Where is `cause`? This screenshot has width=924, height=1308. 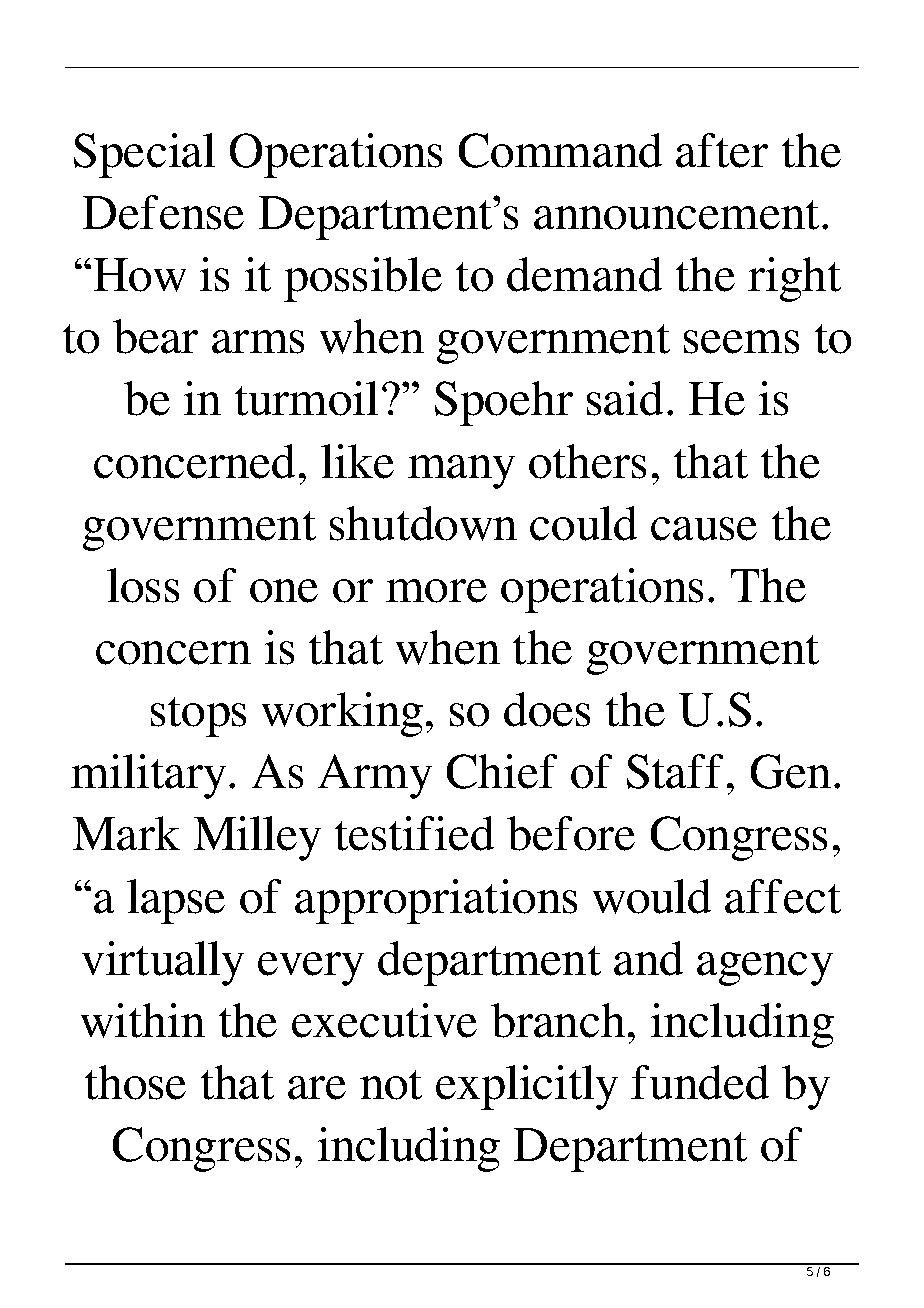
cause is located at coordinates (704, 529).
